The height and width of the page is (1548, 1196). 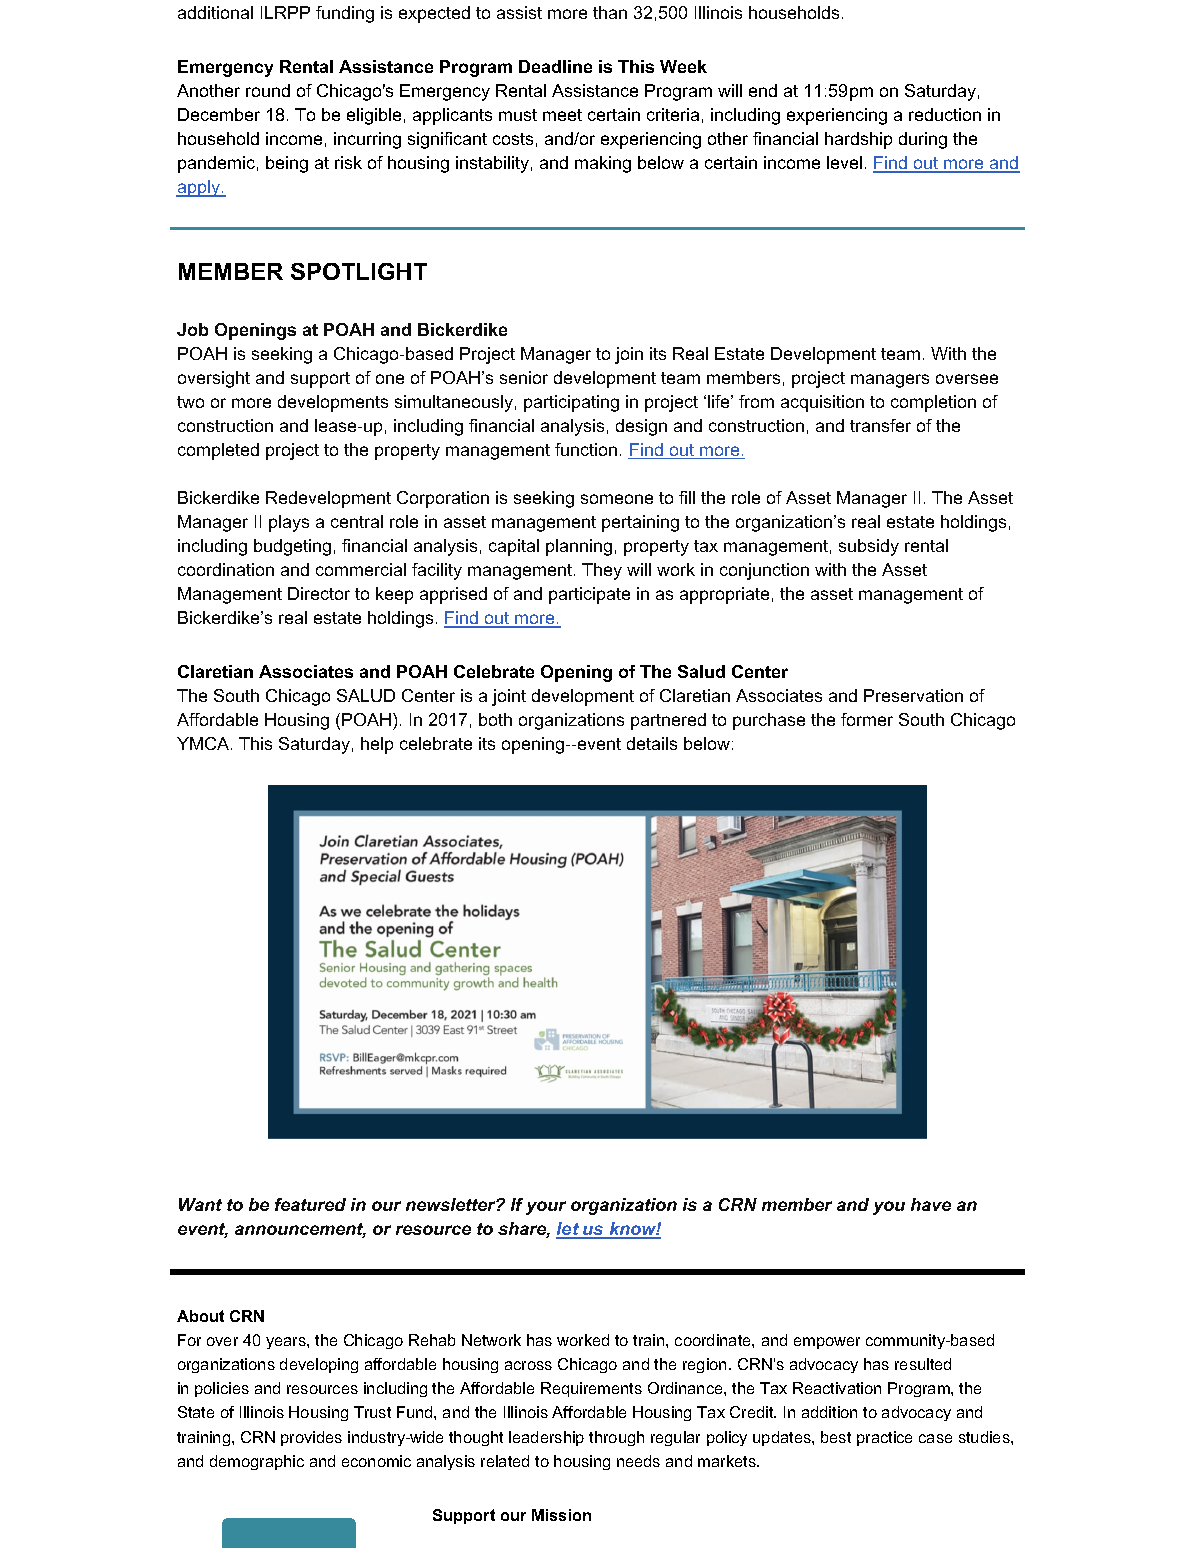 I want to click on reduction, so click(x=945, y=114).
